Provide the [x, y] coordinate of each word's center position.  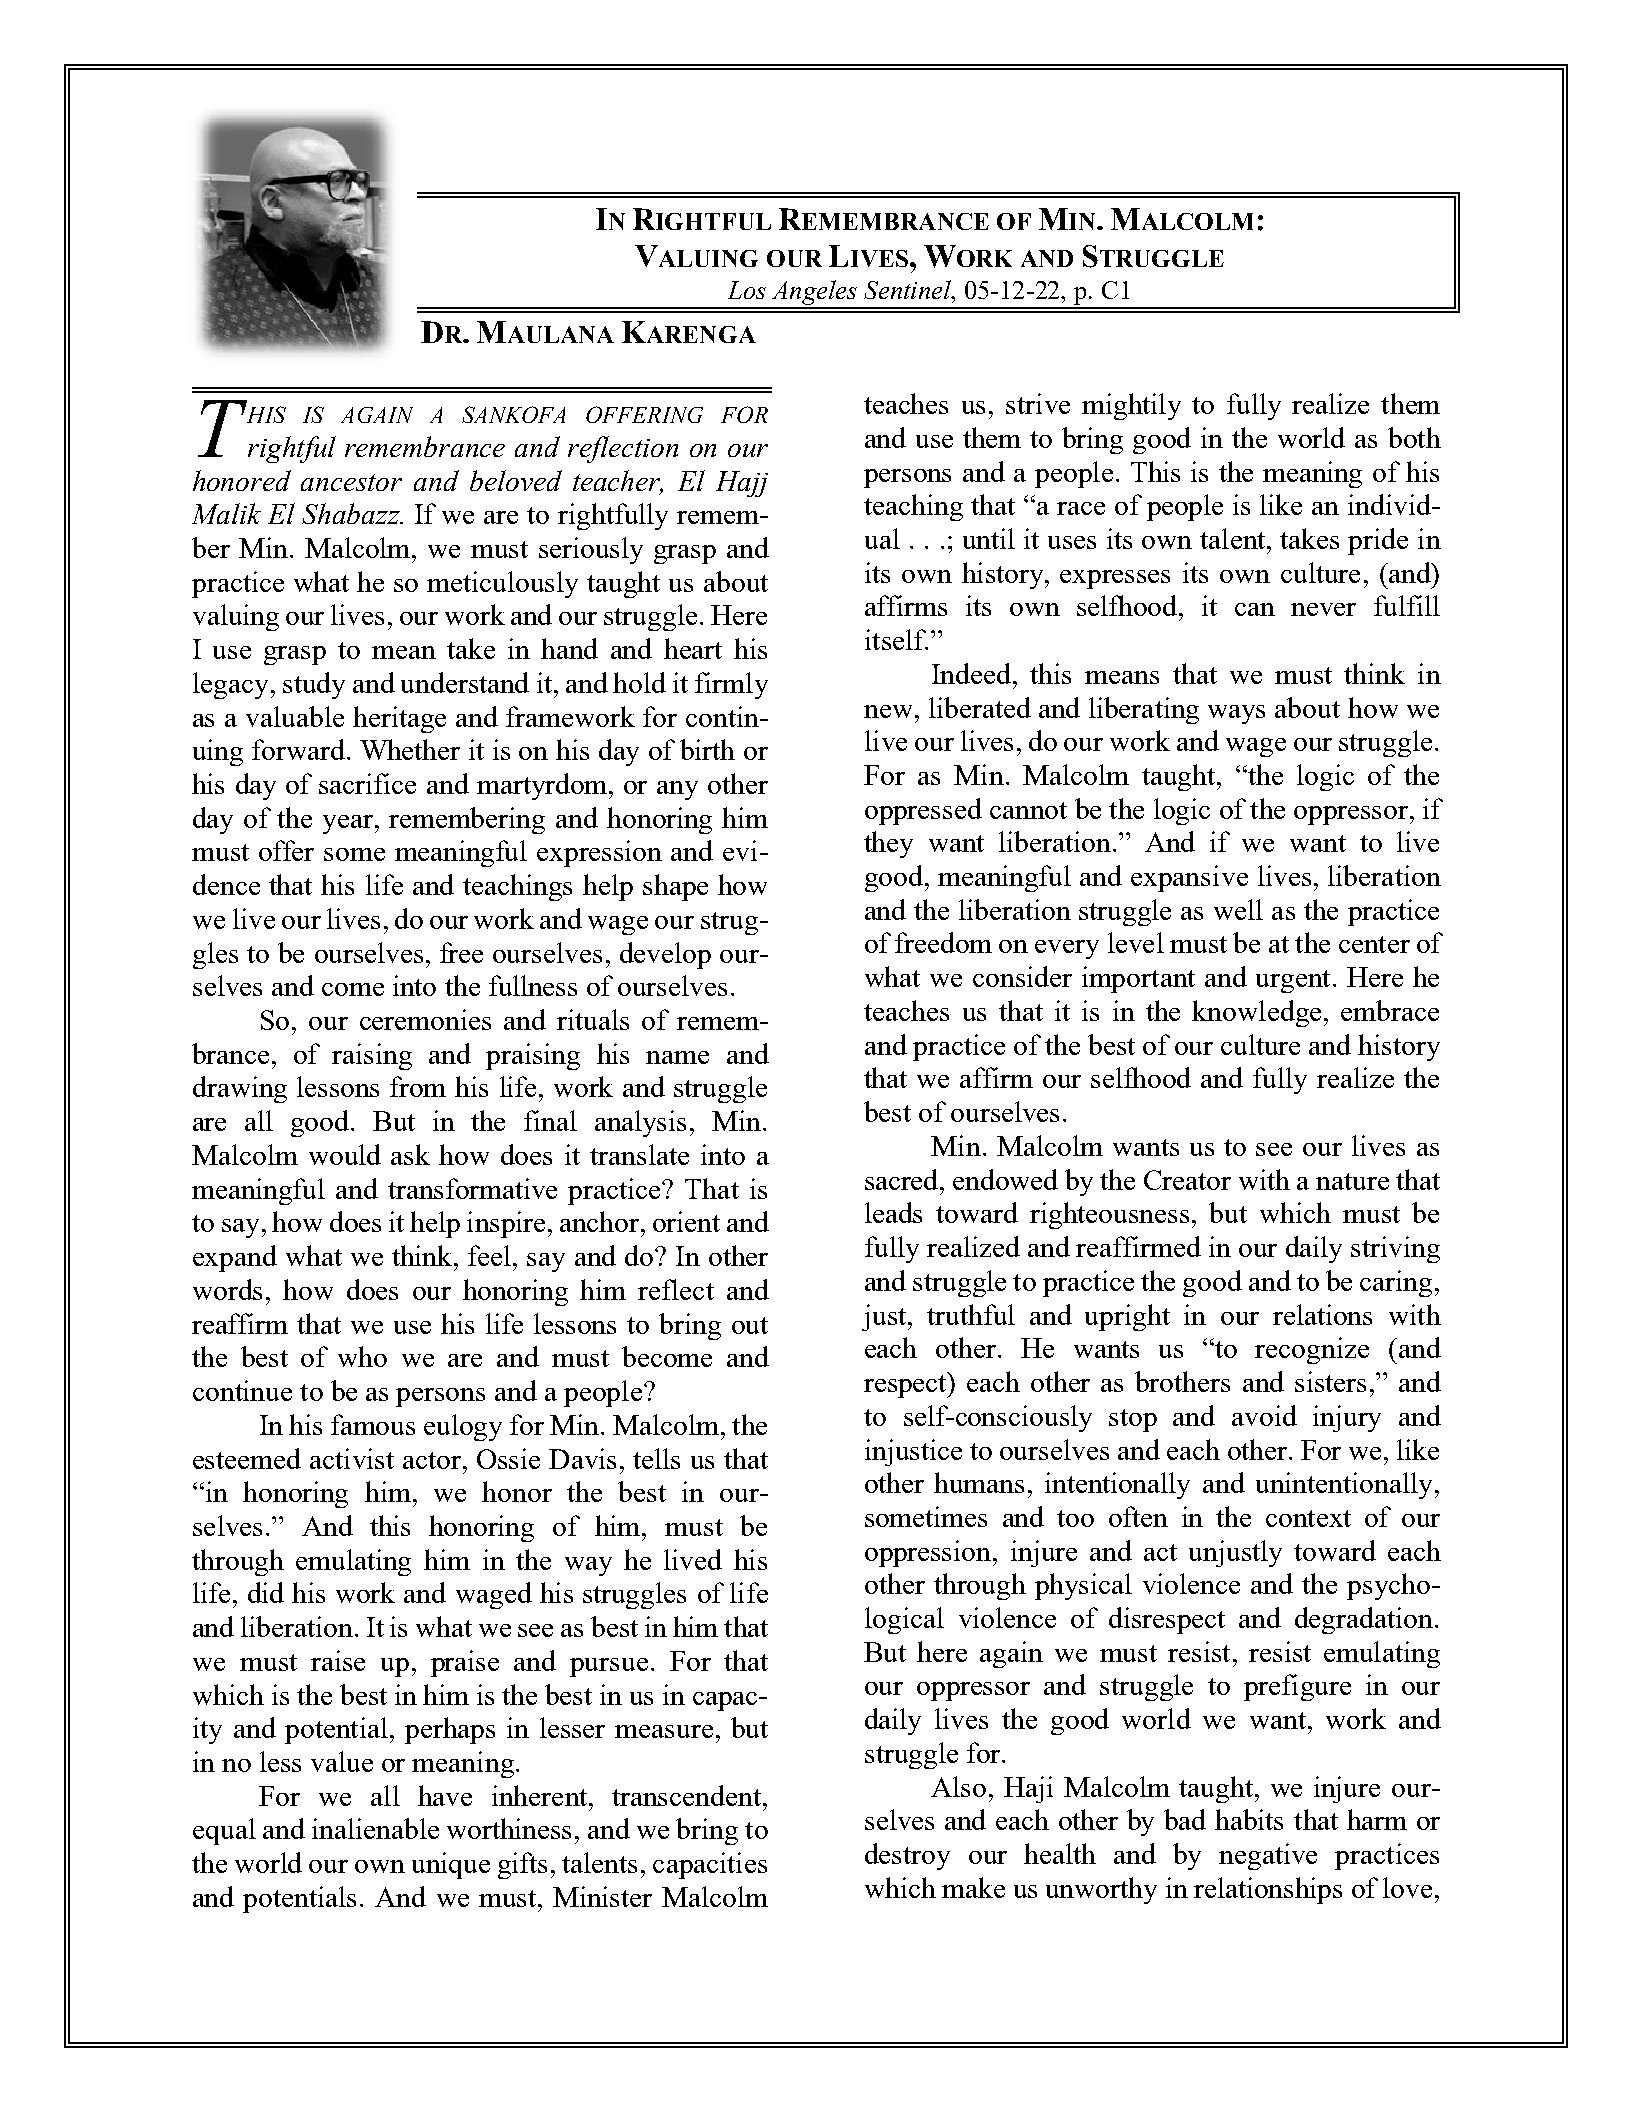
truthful [971, 1314]
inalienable [375, 1828]
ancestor [351, 482]
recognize [1312, 1350]
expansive [1189, 878]
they [888, 844]
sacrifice [367, 783]
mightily [1131, 406]
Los [747, 290]
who [362, 1356]
